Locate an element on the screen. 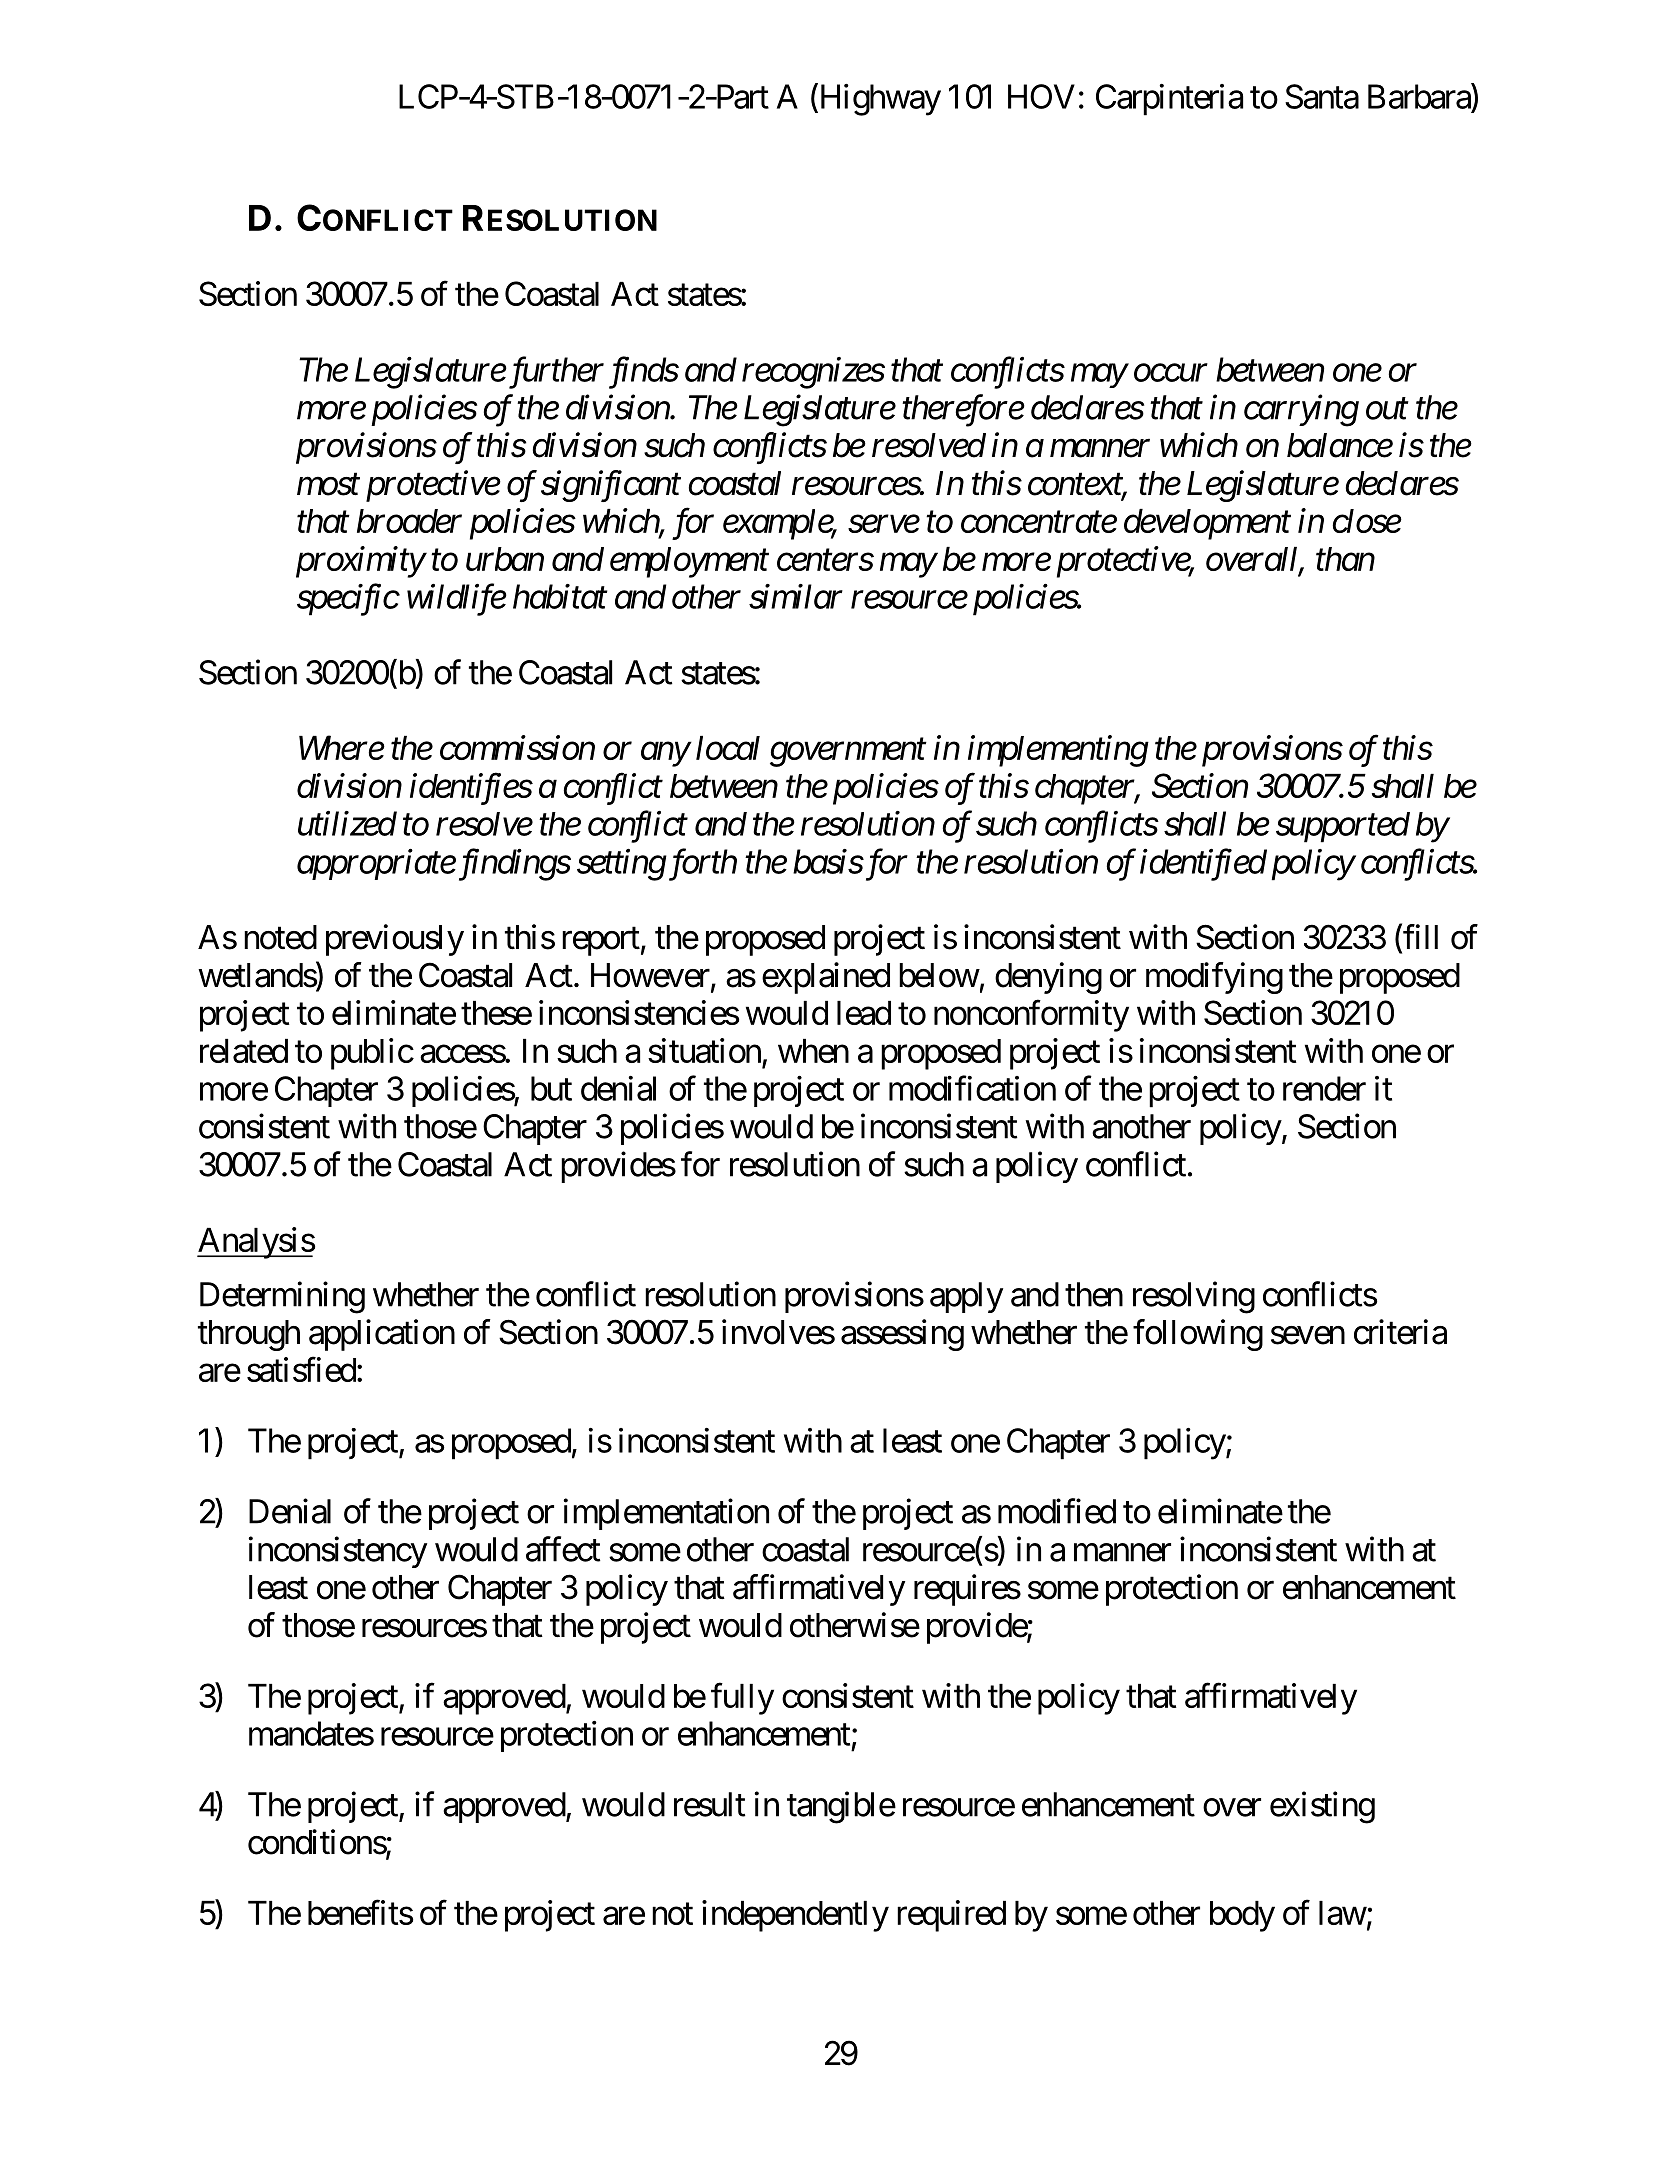 This screenshot has width=1678, height=2172. local is located at coordinates (728, 748).
